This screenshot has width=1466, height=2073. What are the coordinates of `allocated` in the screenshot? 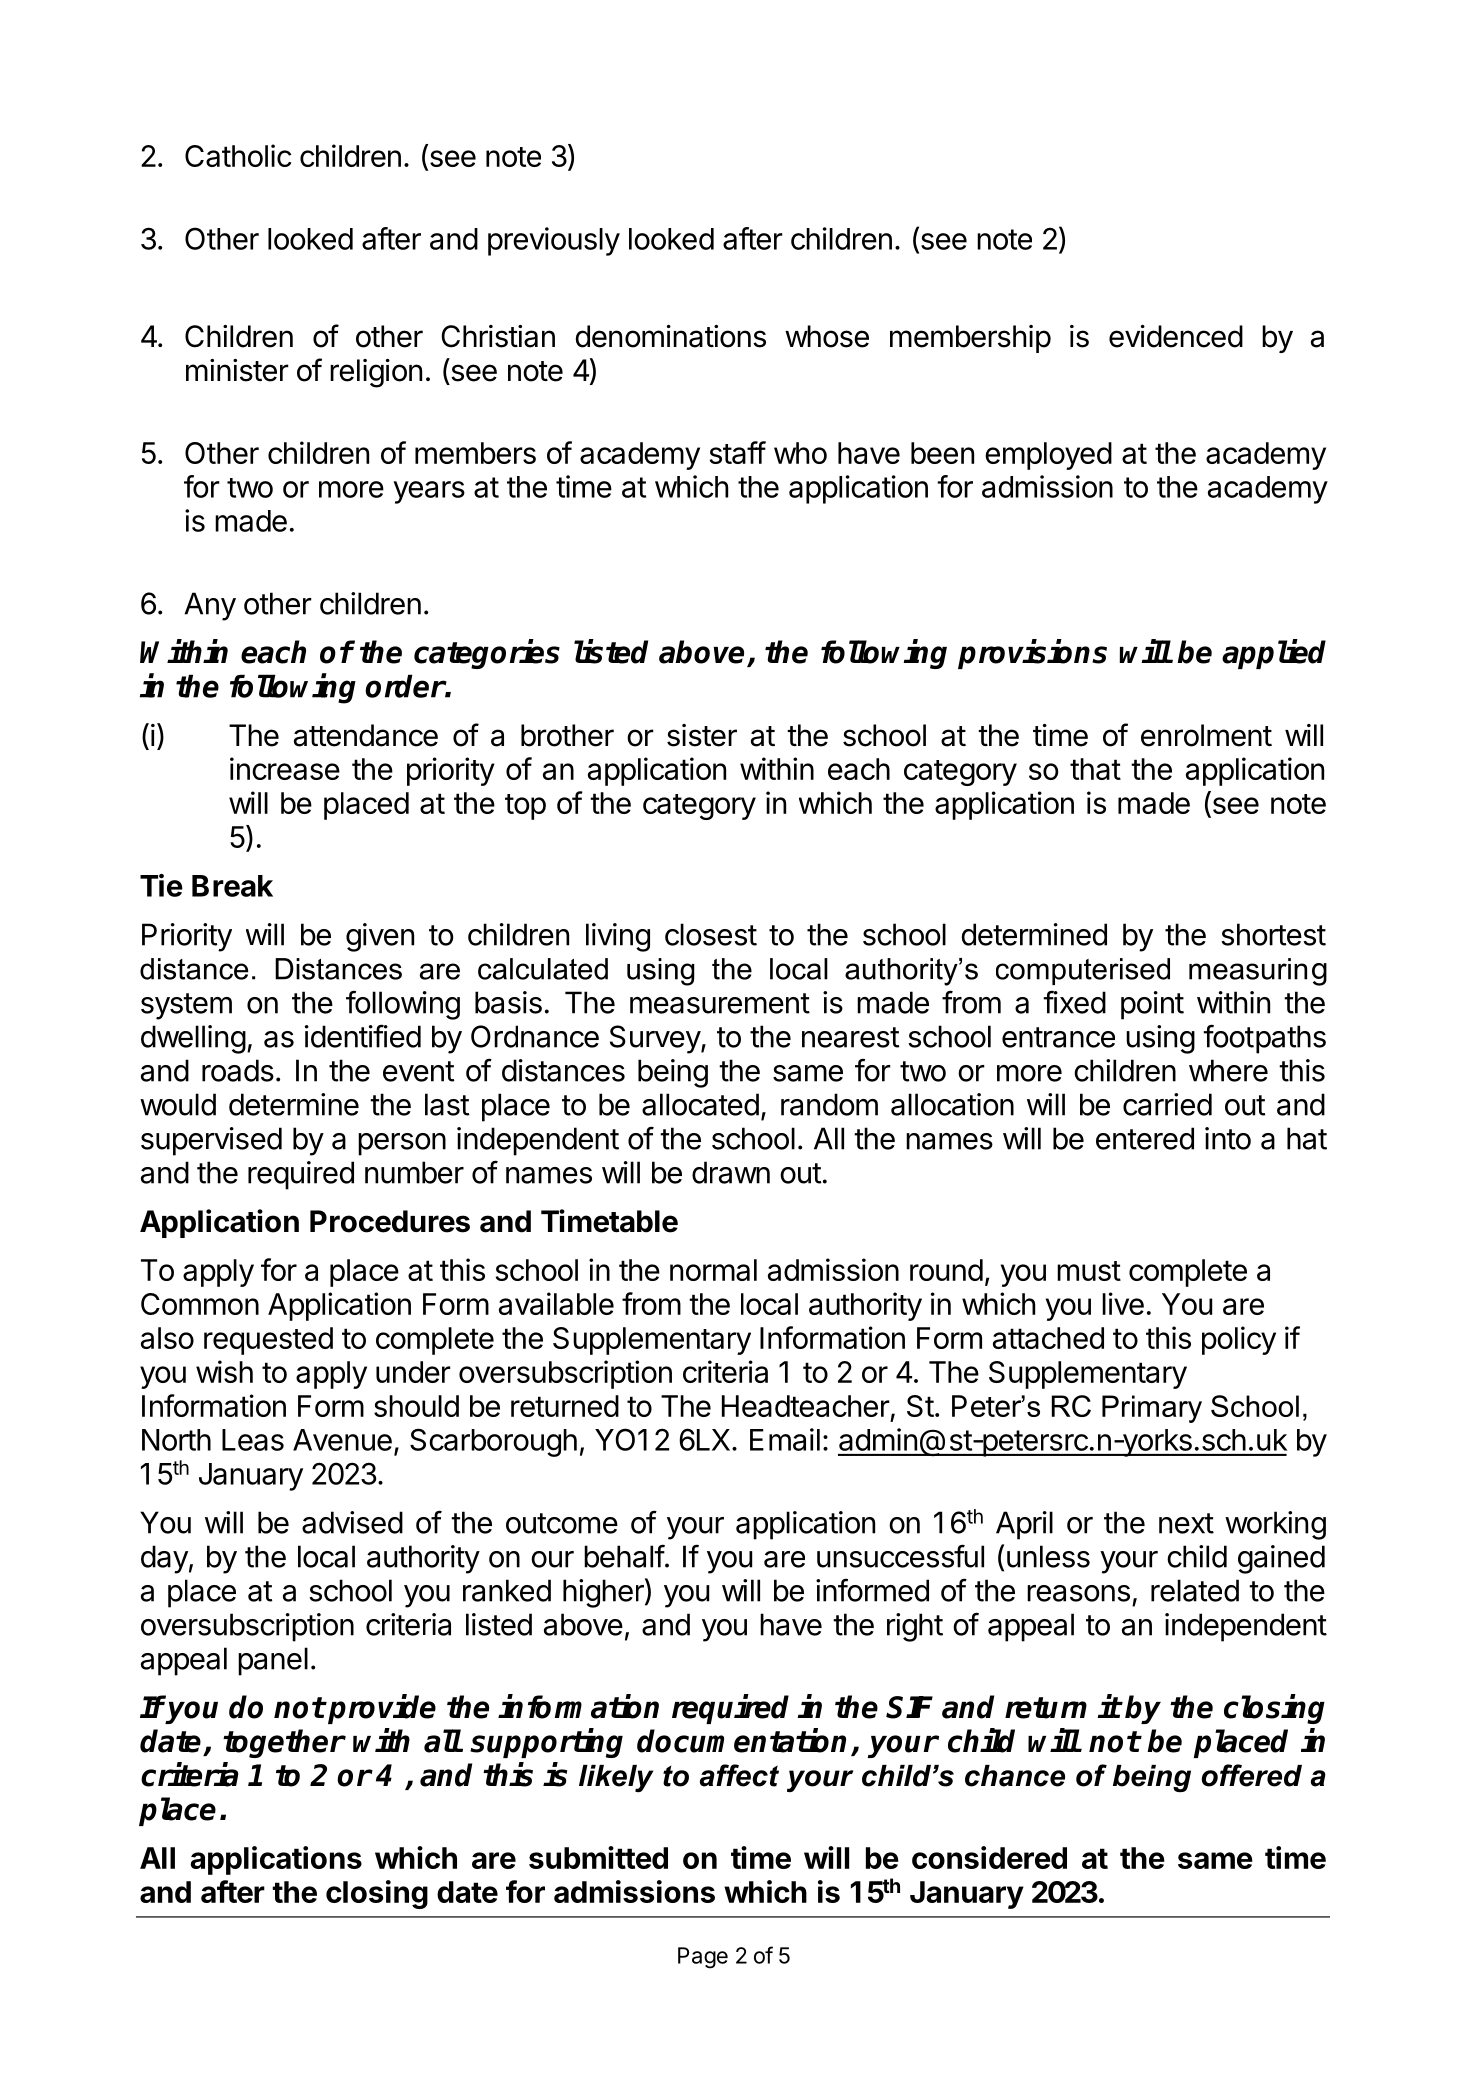 It's located at (700, 1104).
